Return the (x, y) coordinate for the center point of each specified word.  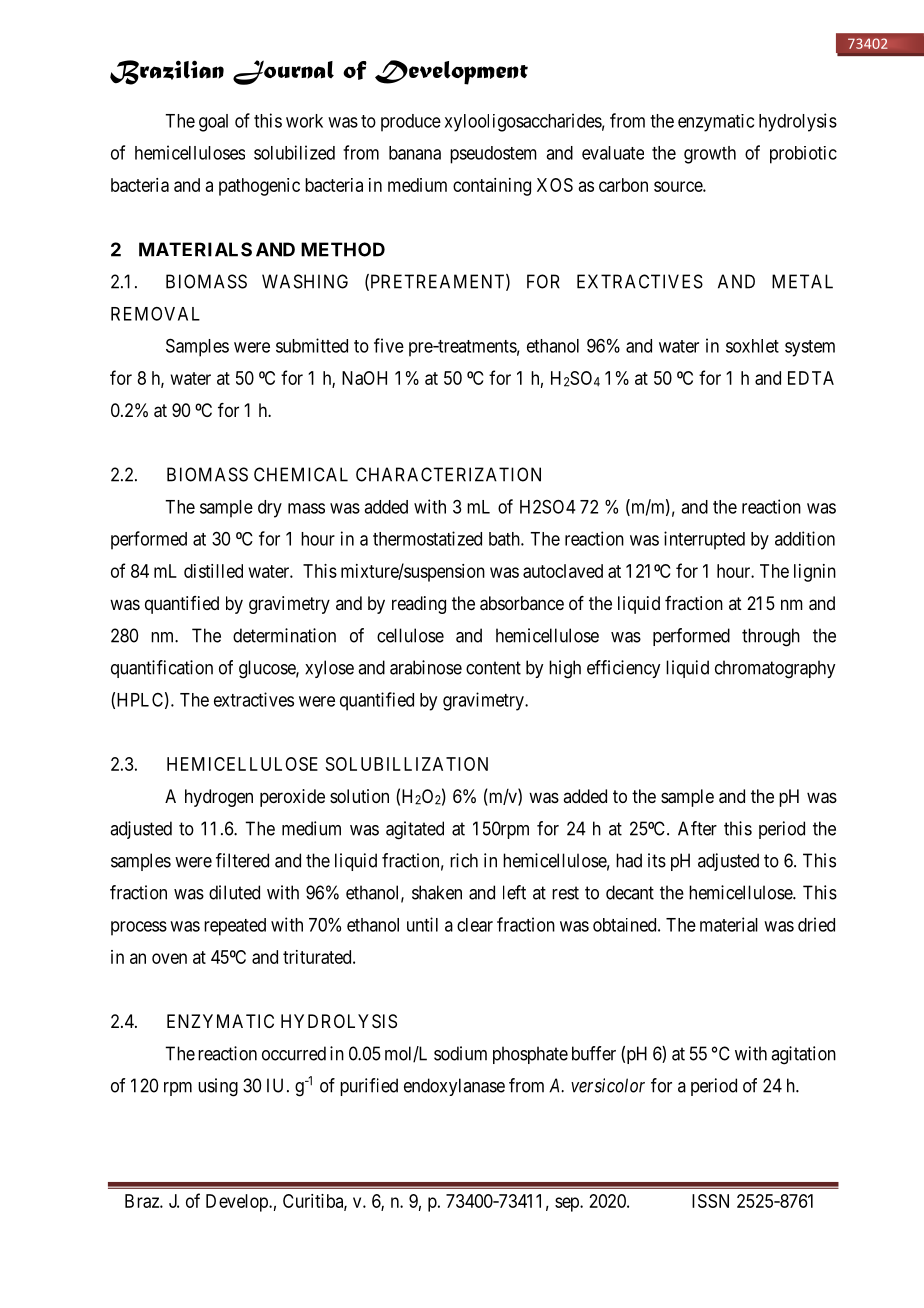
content (493, 668)
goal (213, 123)
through (771, 637)
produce (411, 123)
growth (710, 155)
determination (284, 635)
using (218, 1087)
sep (568, 1204)
